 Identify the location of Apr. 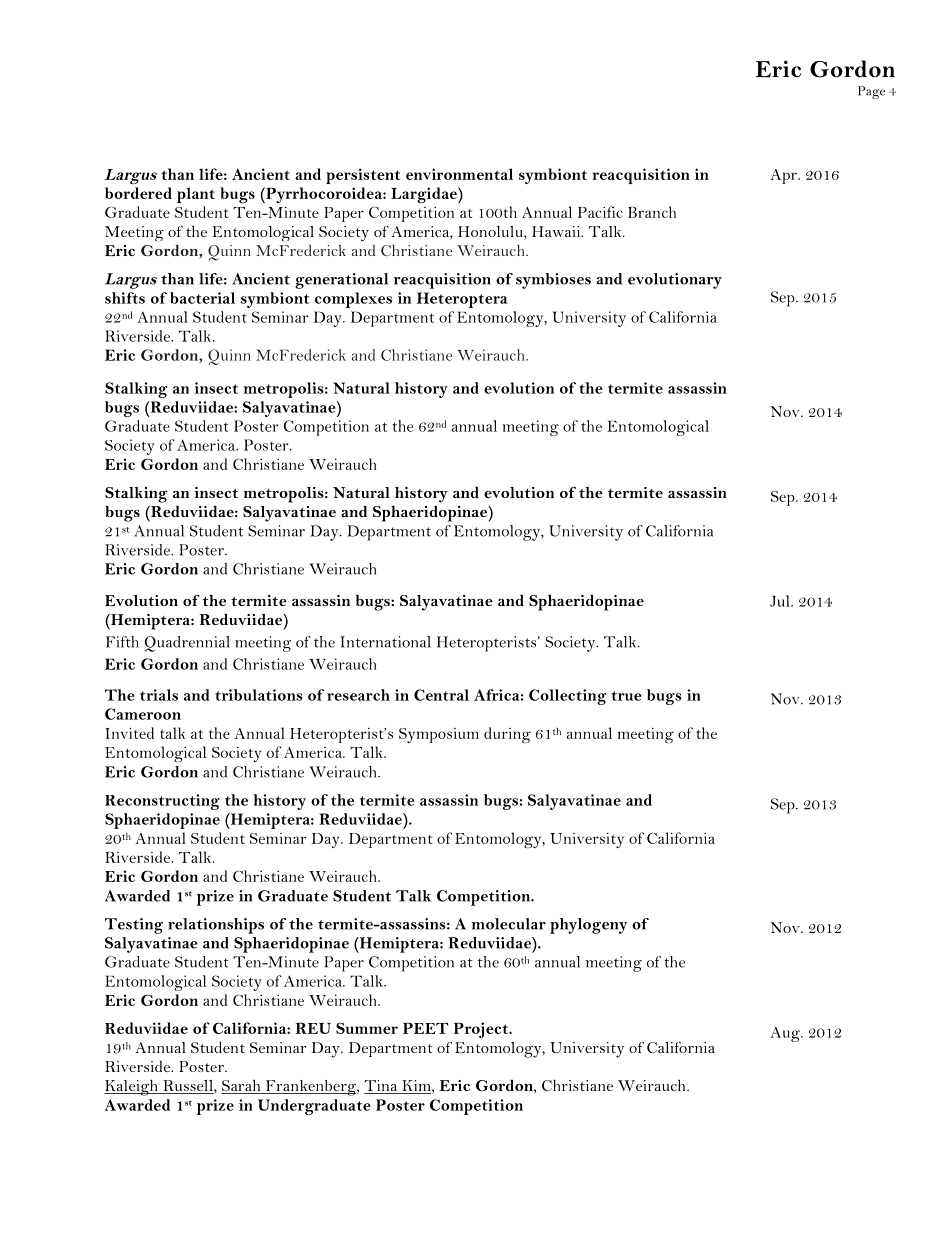
(784, 176).
